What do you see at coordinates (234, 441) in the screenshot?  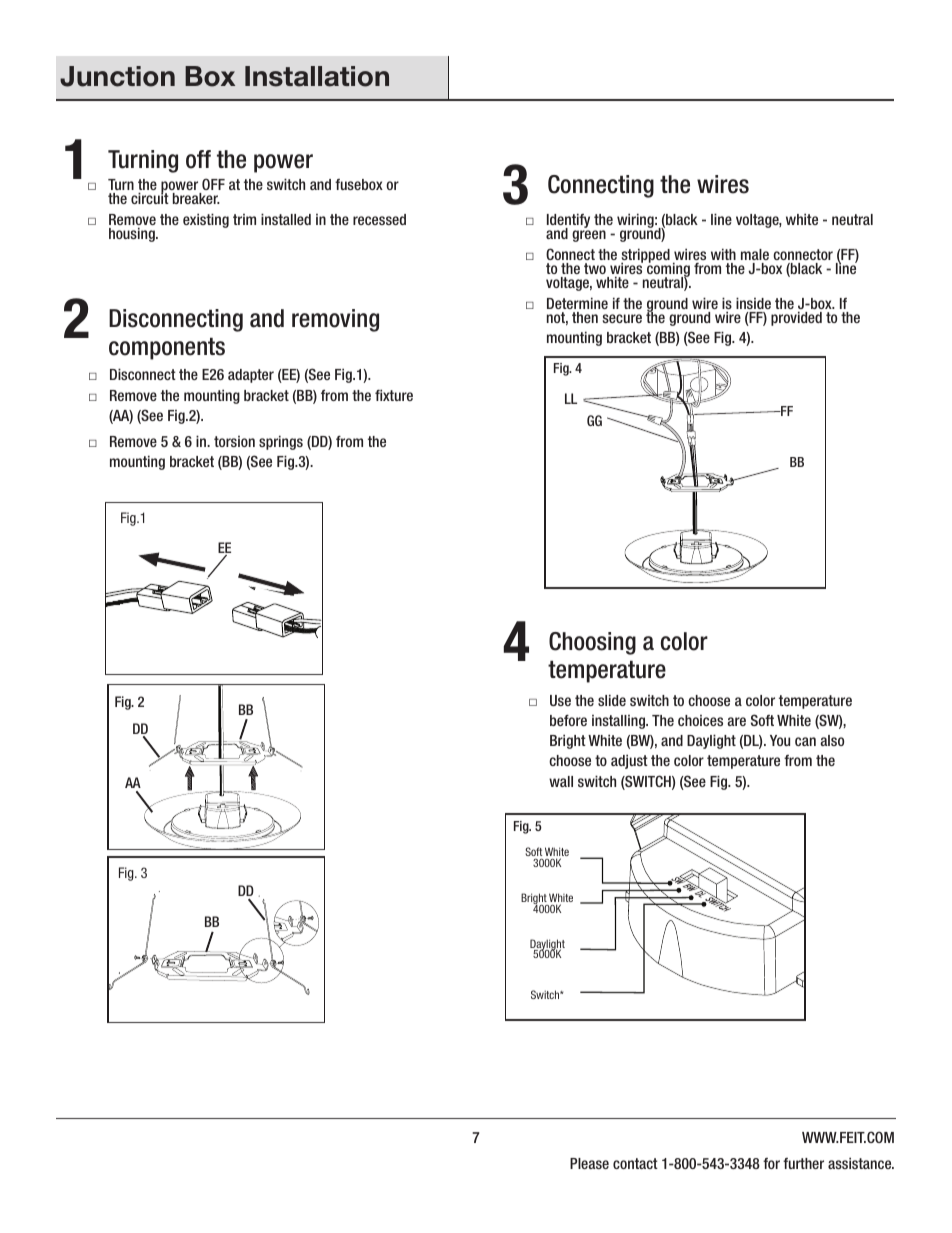 I see `torsion` at bounding box center [234, 441].
